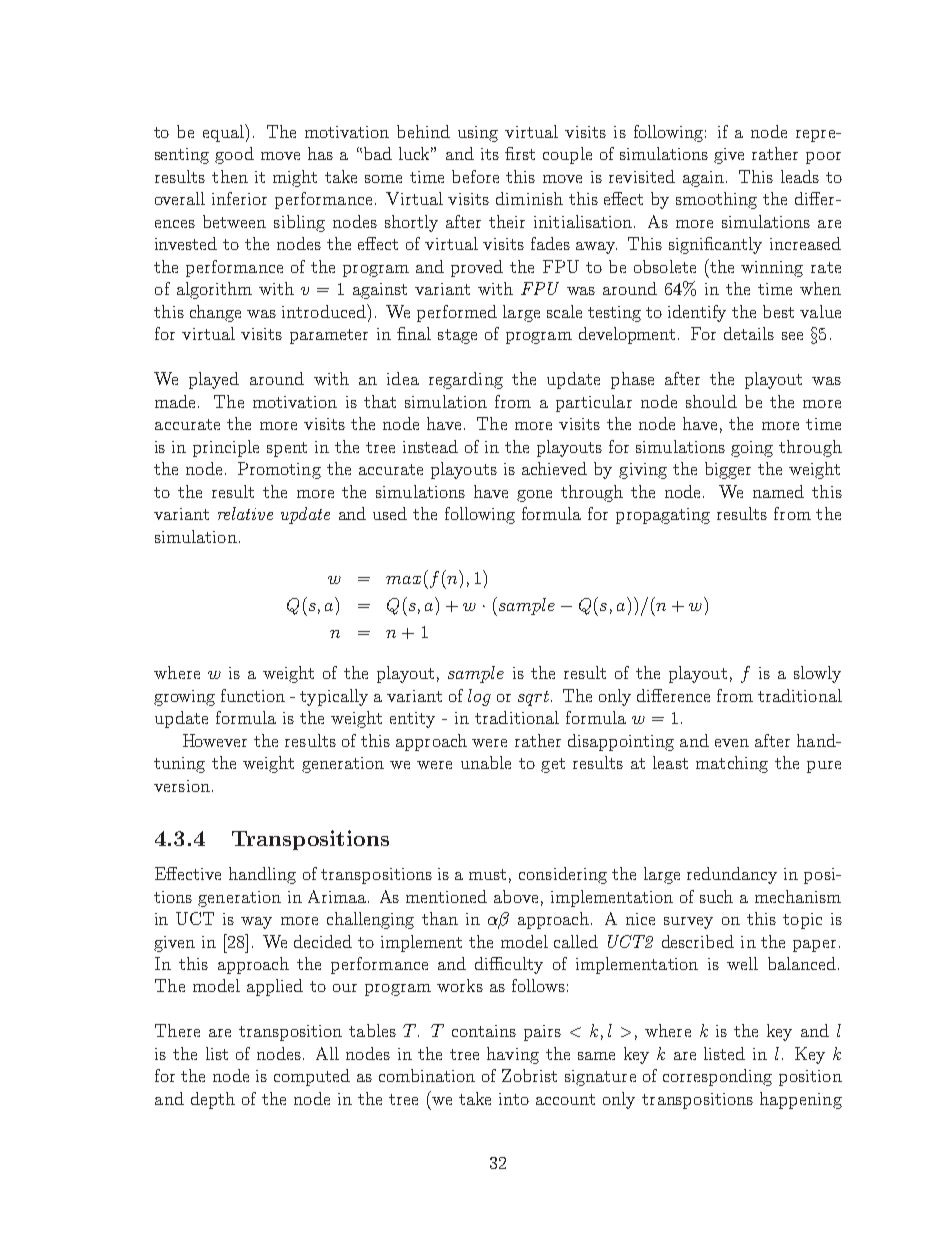 The width and height of the document is (952, 1233). I want to click on unable, so click(486, 762).
